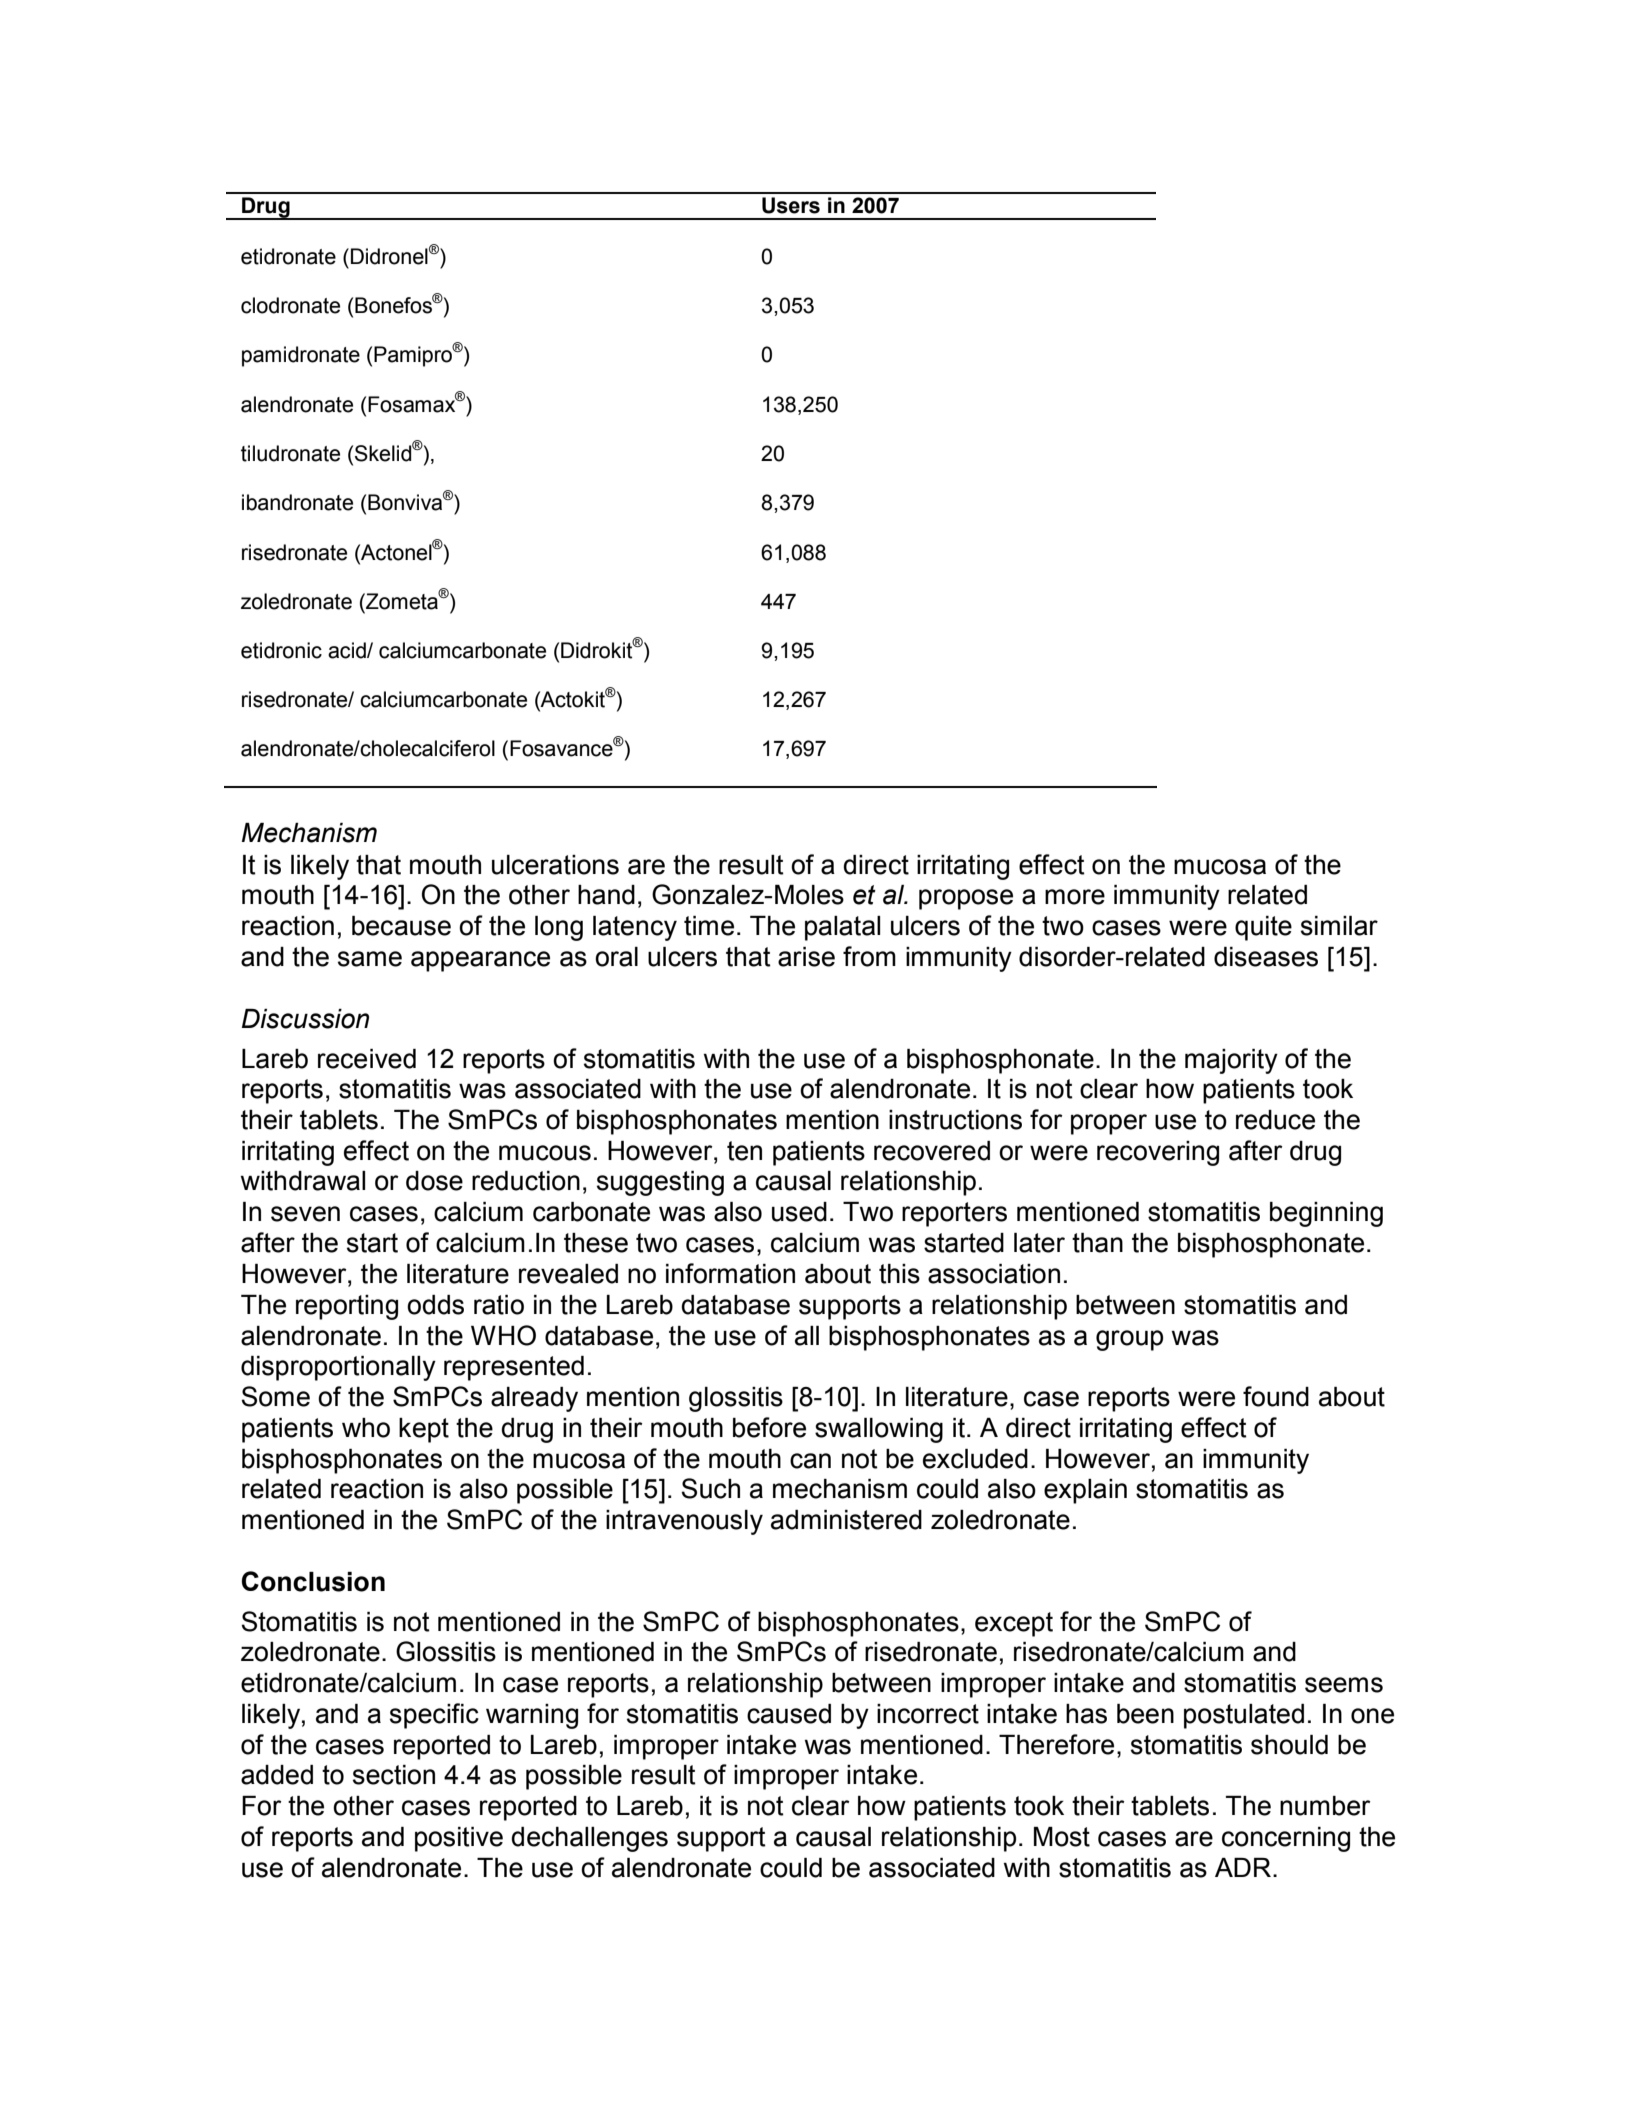 The width and height of the screenshot is (1638, 2119). Describe the element at coordinates (401, 926) in the screenshot. I see `because` at that location.
